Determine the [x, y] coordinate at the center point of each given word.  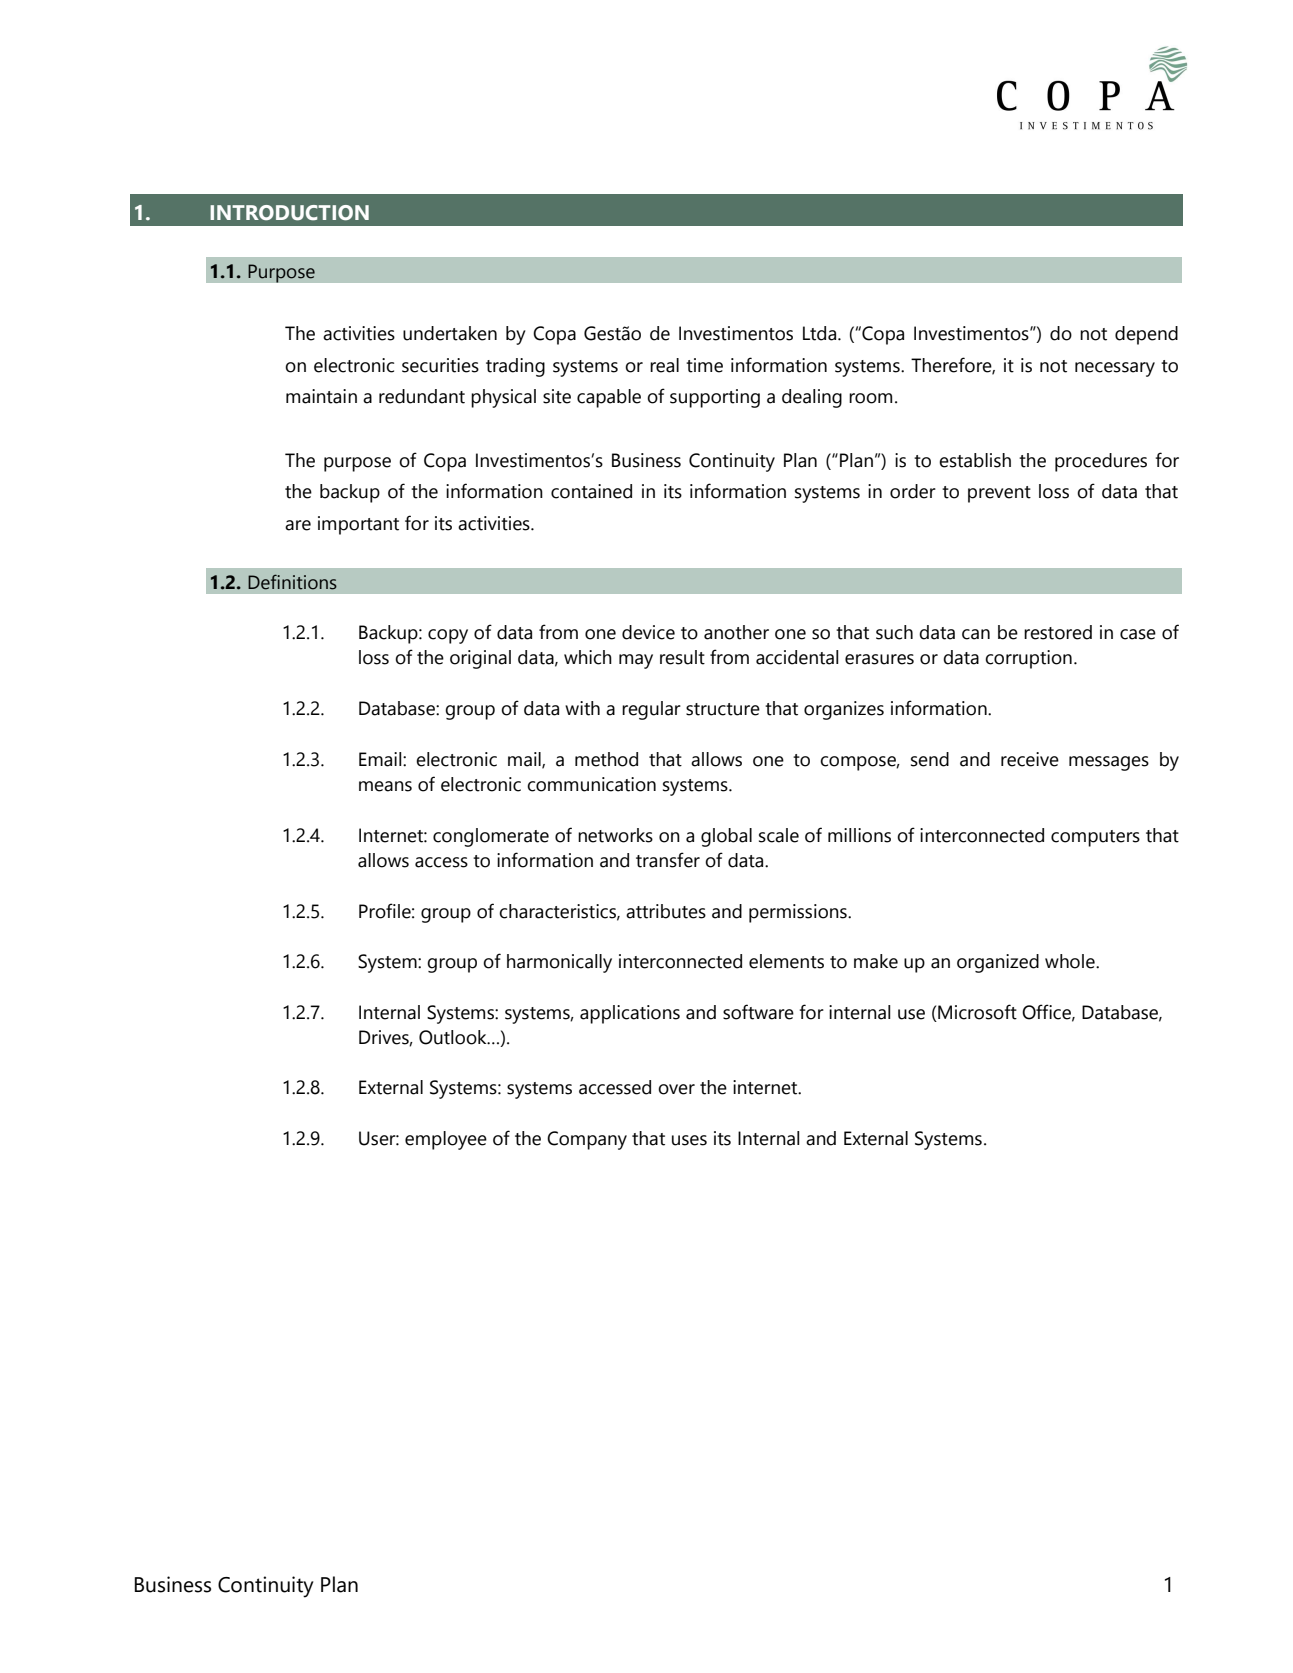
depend [1146, 335]
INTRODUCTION [289, 213]
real [664, 365]
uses [689, 1140]
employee [446, 1140]
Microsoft [977, 1012]
